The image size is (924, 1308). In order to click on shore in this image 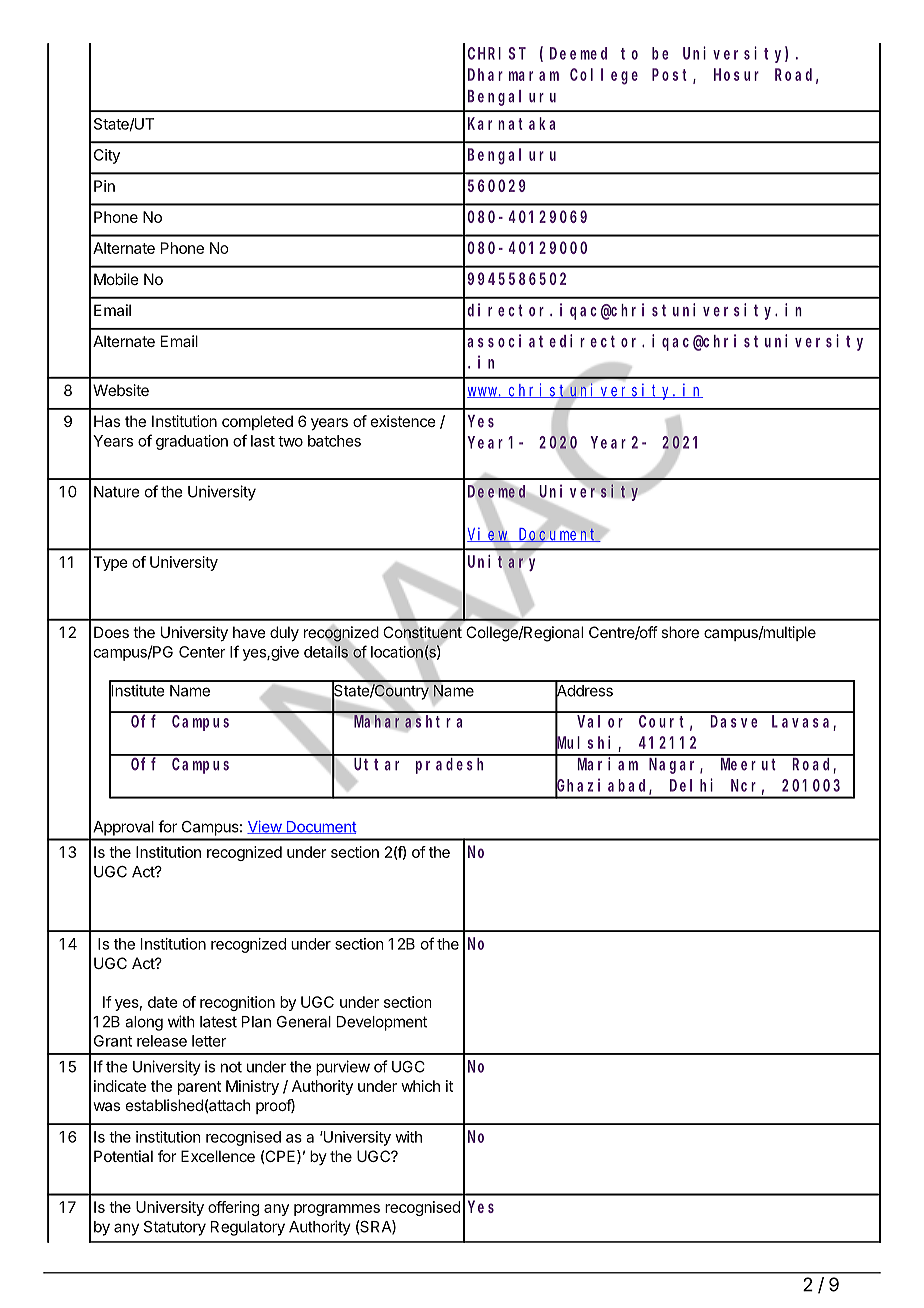, I will do `click(680, 632)`.
